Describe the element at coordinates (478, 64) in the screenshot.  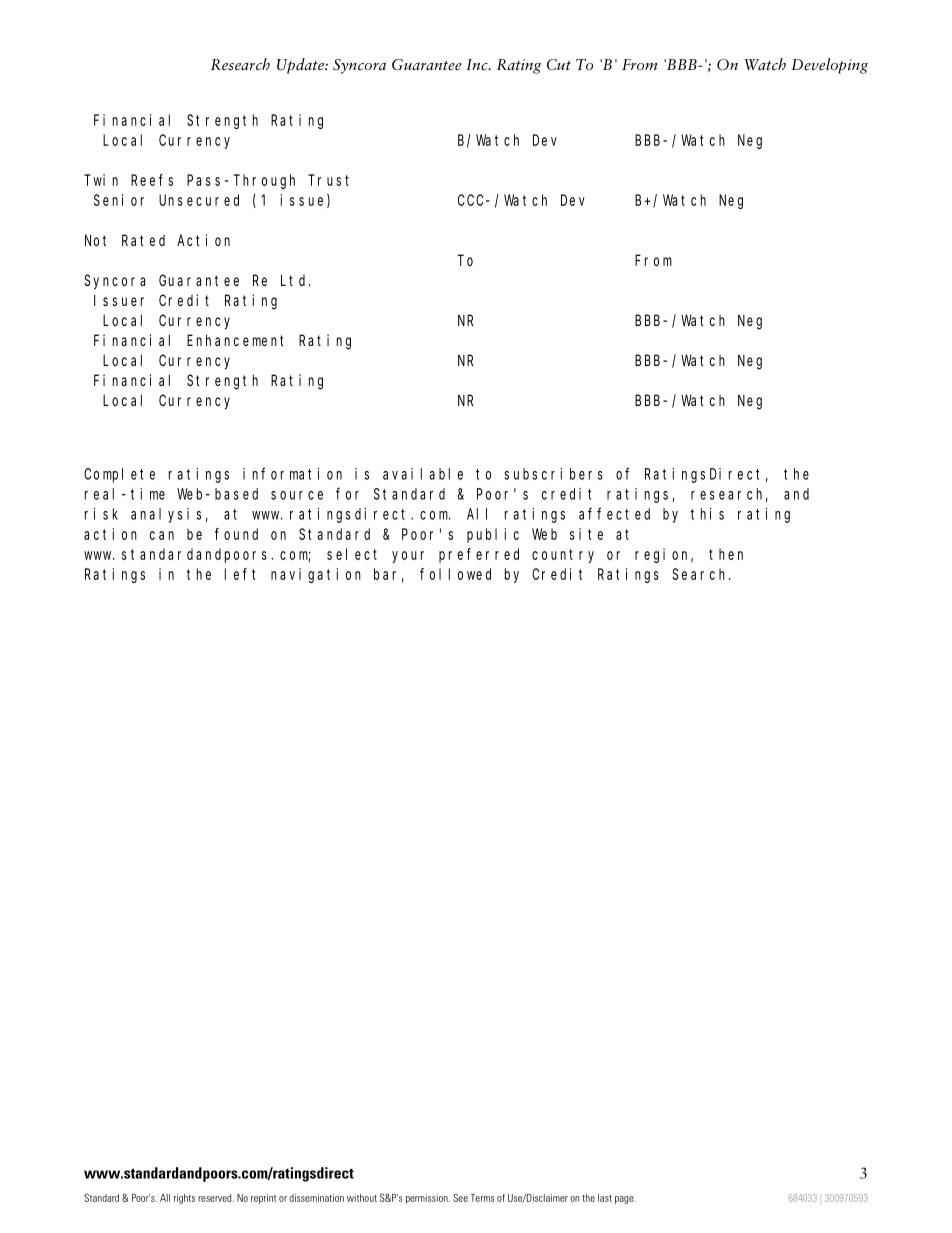
I see `Inc` at that location.
